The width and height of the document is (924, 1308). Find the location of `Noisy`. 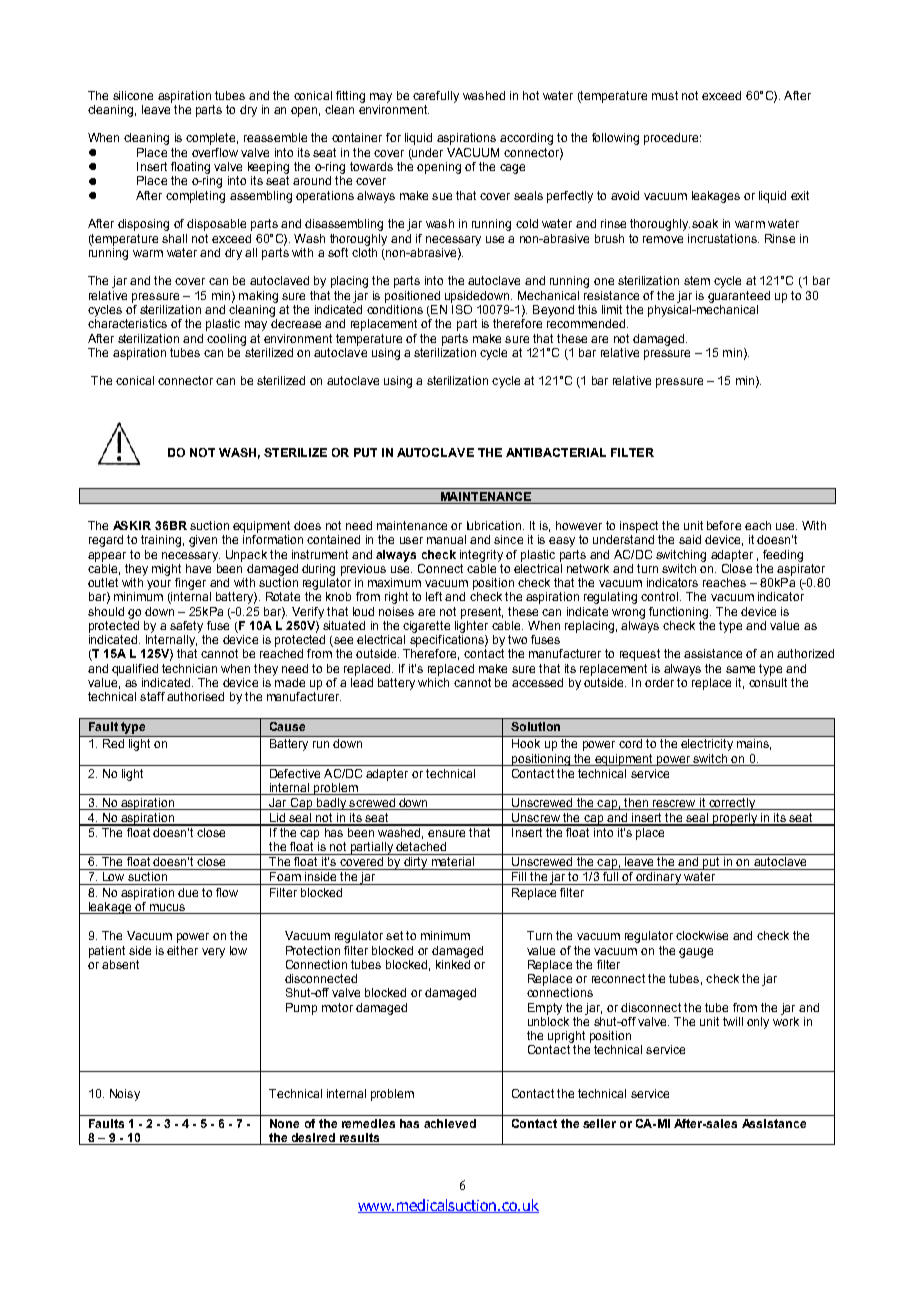

Noisy is located at coordinates (125, 1095).
